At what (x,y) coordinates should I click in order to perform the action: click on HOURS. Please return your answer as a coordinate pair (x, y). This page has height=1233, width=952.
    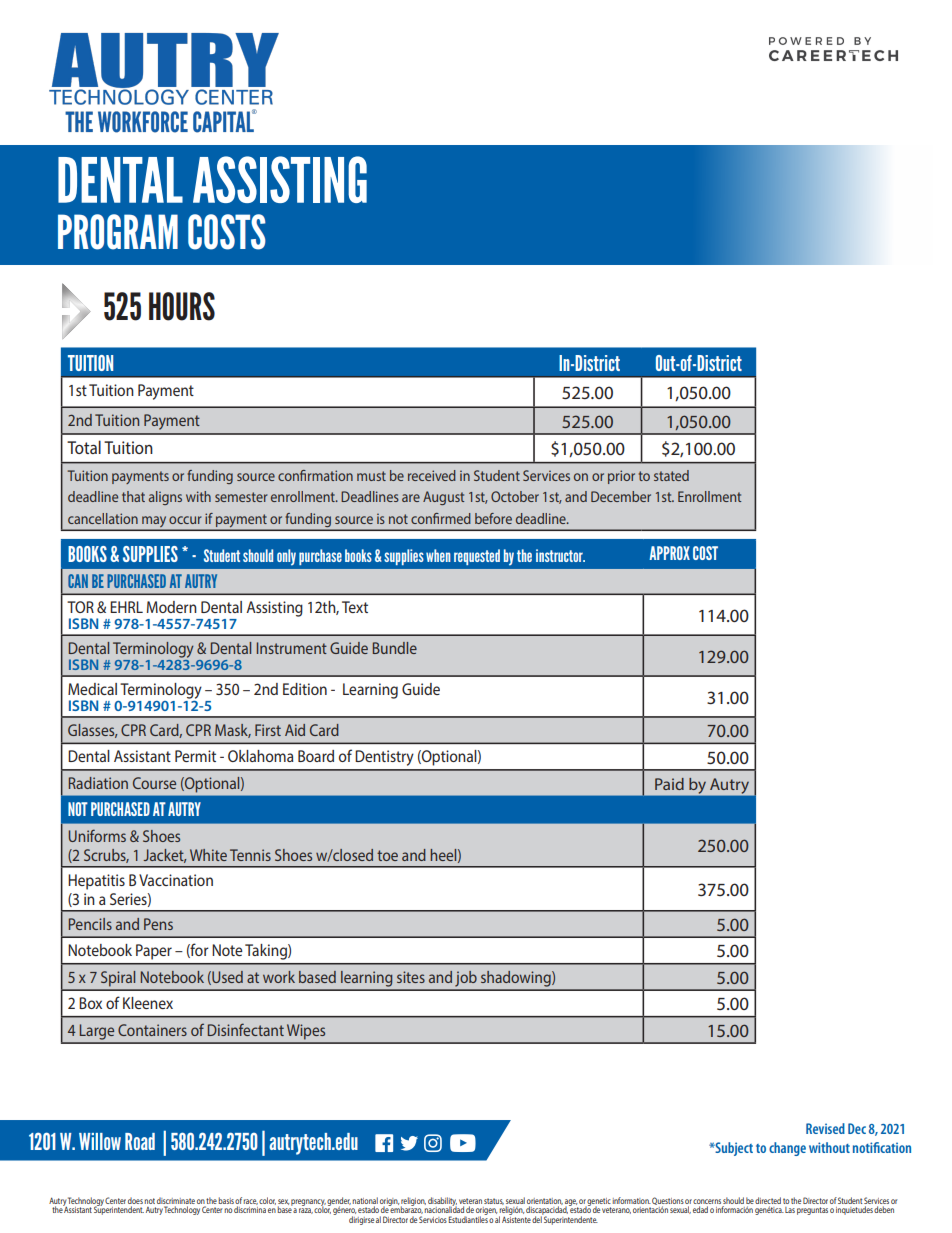
    Looking at the image, I should click on (182, 306).
